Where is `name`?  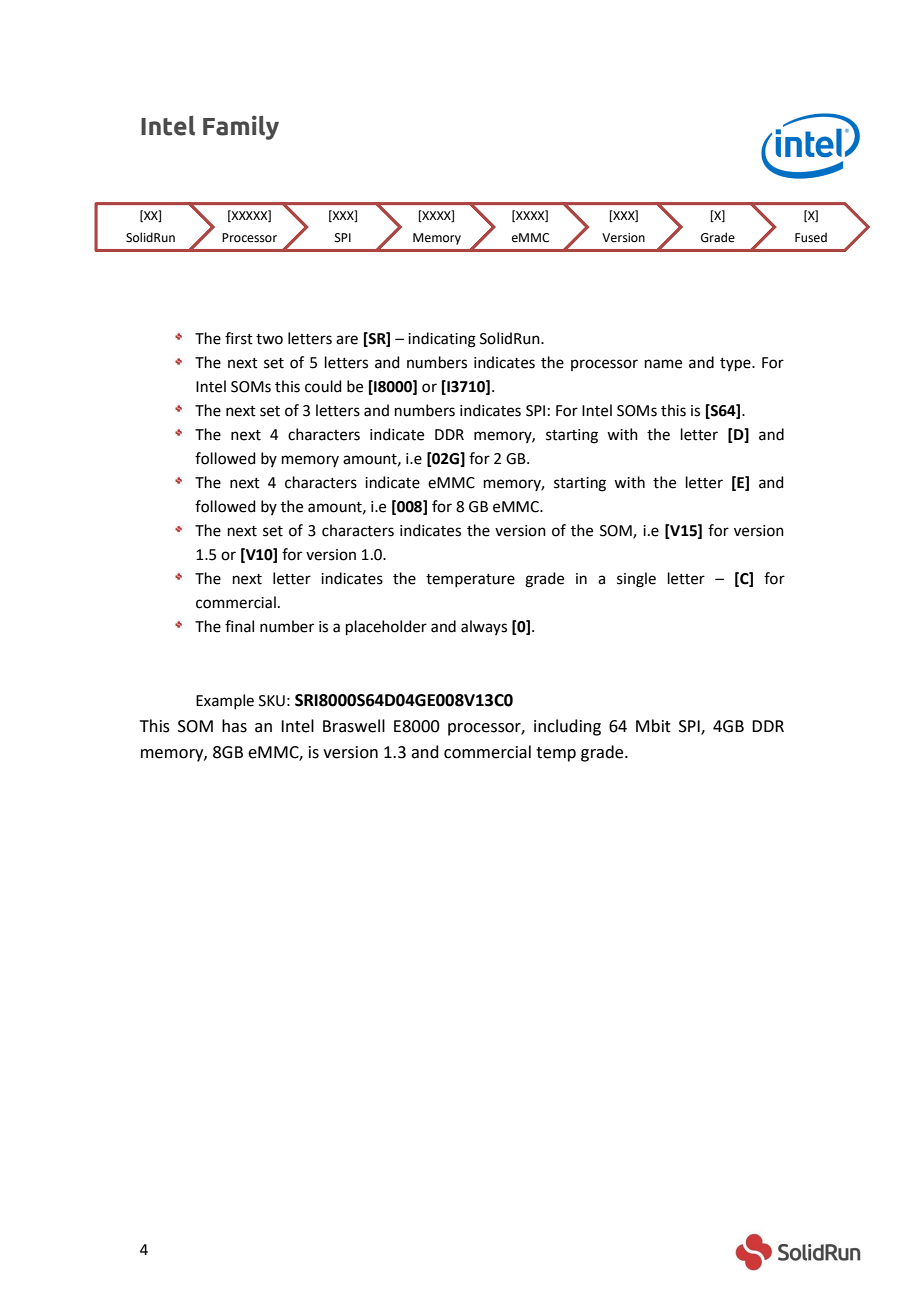 name is located at coordinates (663, 364).
